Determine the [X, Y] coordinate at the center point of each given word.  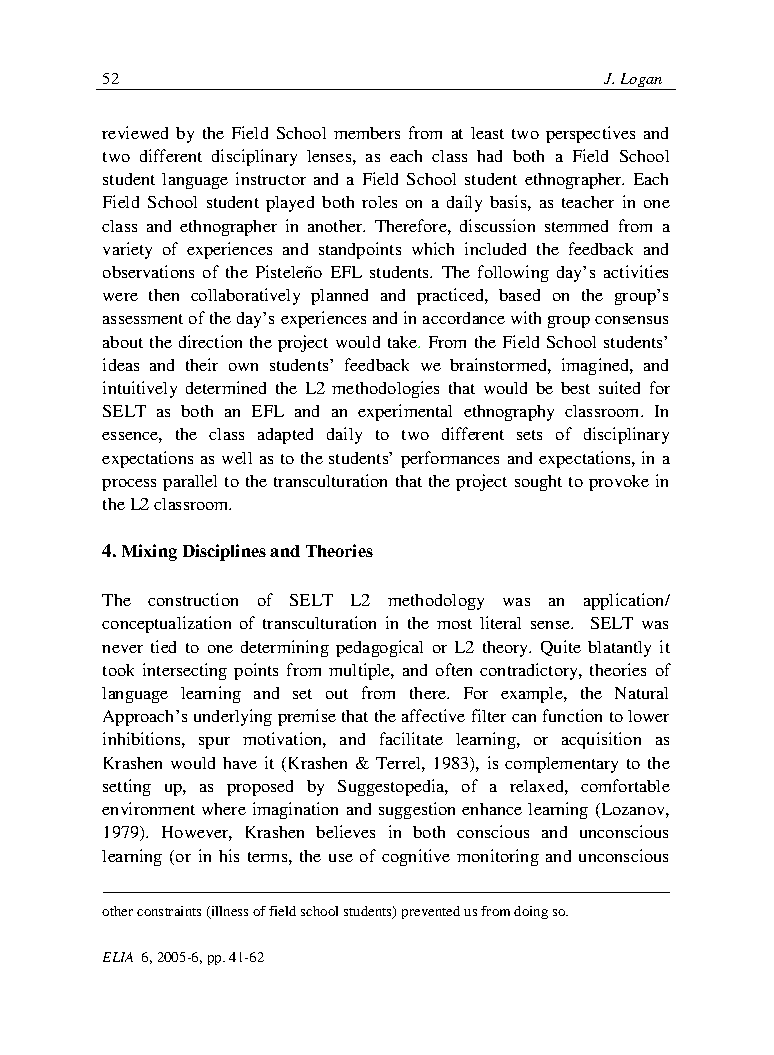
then [164, 295]
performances [450, 459]
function [572, 715]
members [367, 133]
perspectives [590, 134]
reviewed [135, 132]
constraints [169, 911]
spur [214, 743]
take [404, 342]
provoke [619, 483]
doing [531, 912]
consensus [631, 320]
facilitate [411, 738]
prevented [431, 912]
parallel [190, 483]
